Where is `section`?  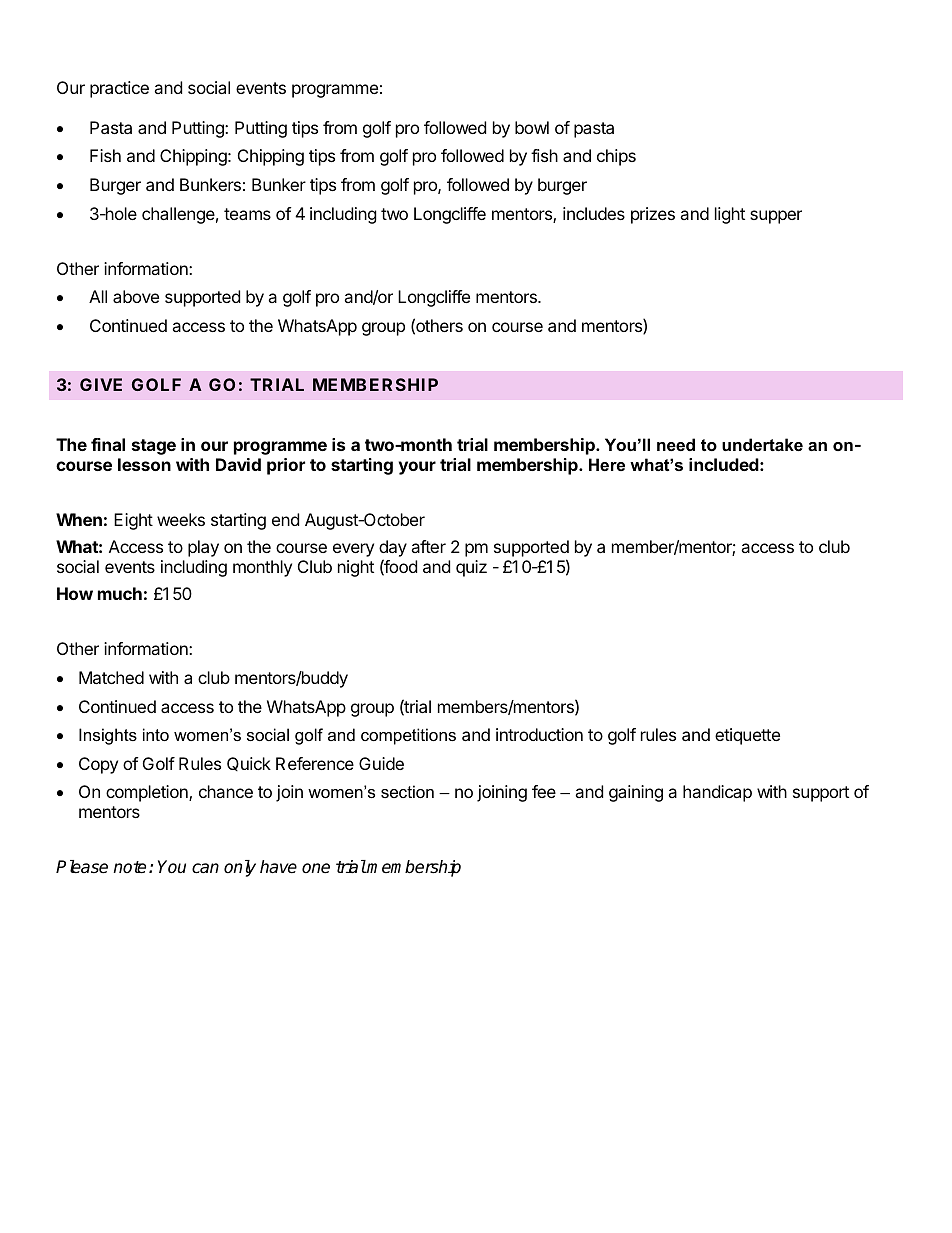
section is located at coordinates (407, 791).
